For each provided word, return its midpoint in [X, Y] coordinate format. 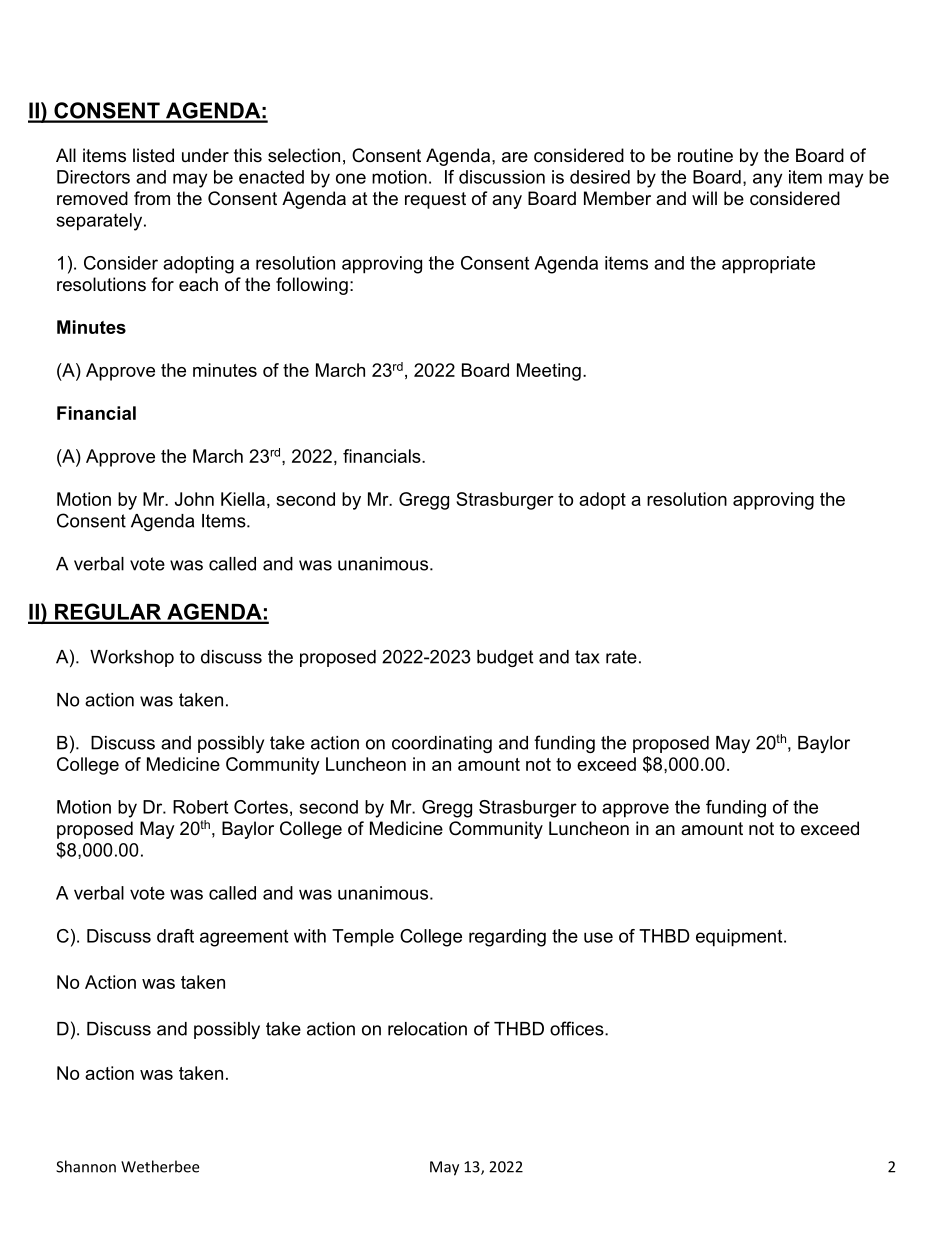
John [194, 499]
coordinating [442, 744]
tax [587, 657]
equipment [740, 938]
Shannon [86, 1166]
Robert [200, 807]
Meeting [549, 372]
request [435, 200]
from [152, 198]
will [704, 198]
